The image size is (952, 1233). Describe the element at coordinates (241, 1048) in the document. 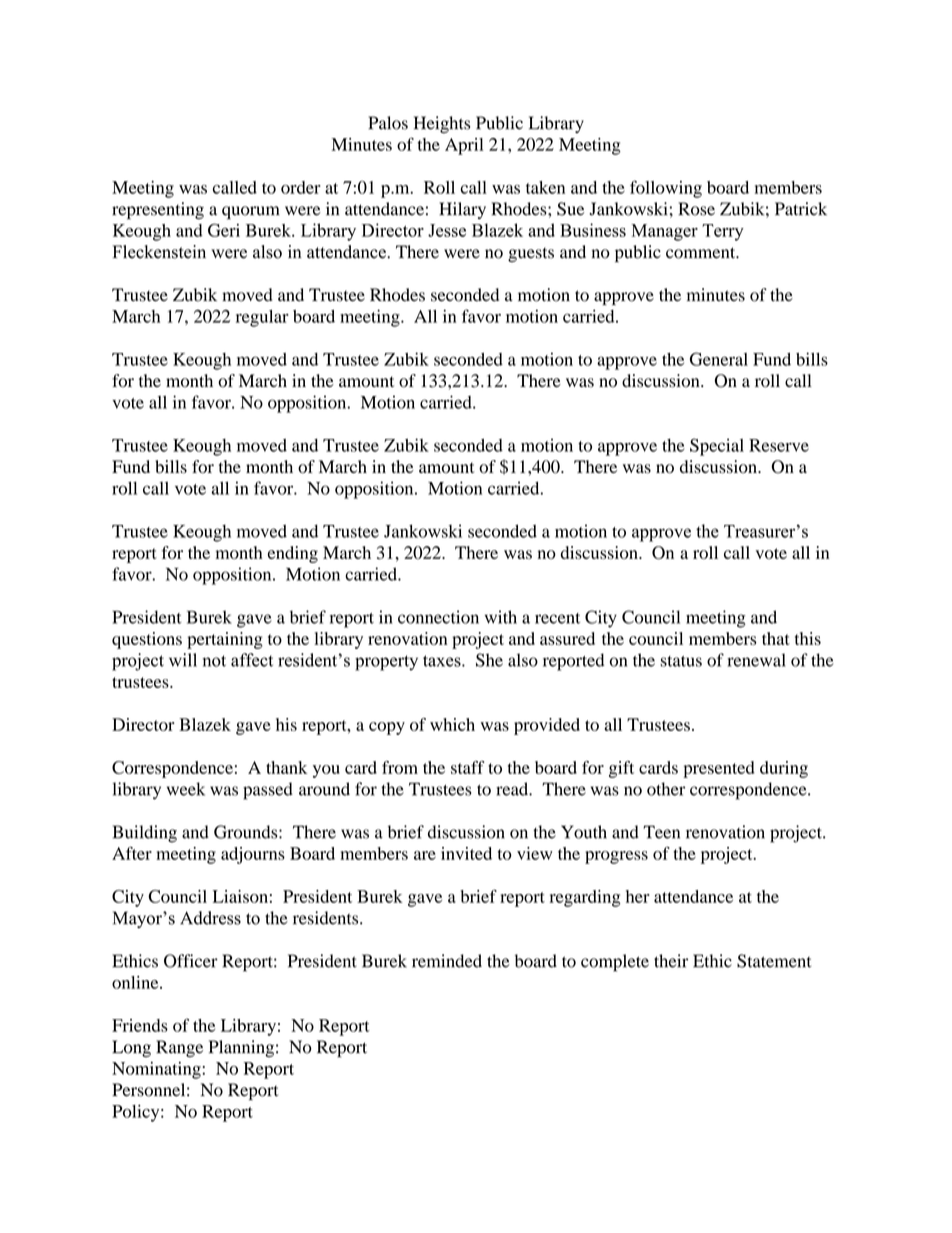

I see `Planning` at that location.
